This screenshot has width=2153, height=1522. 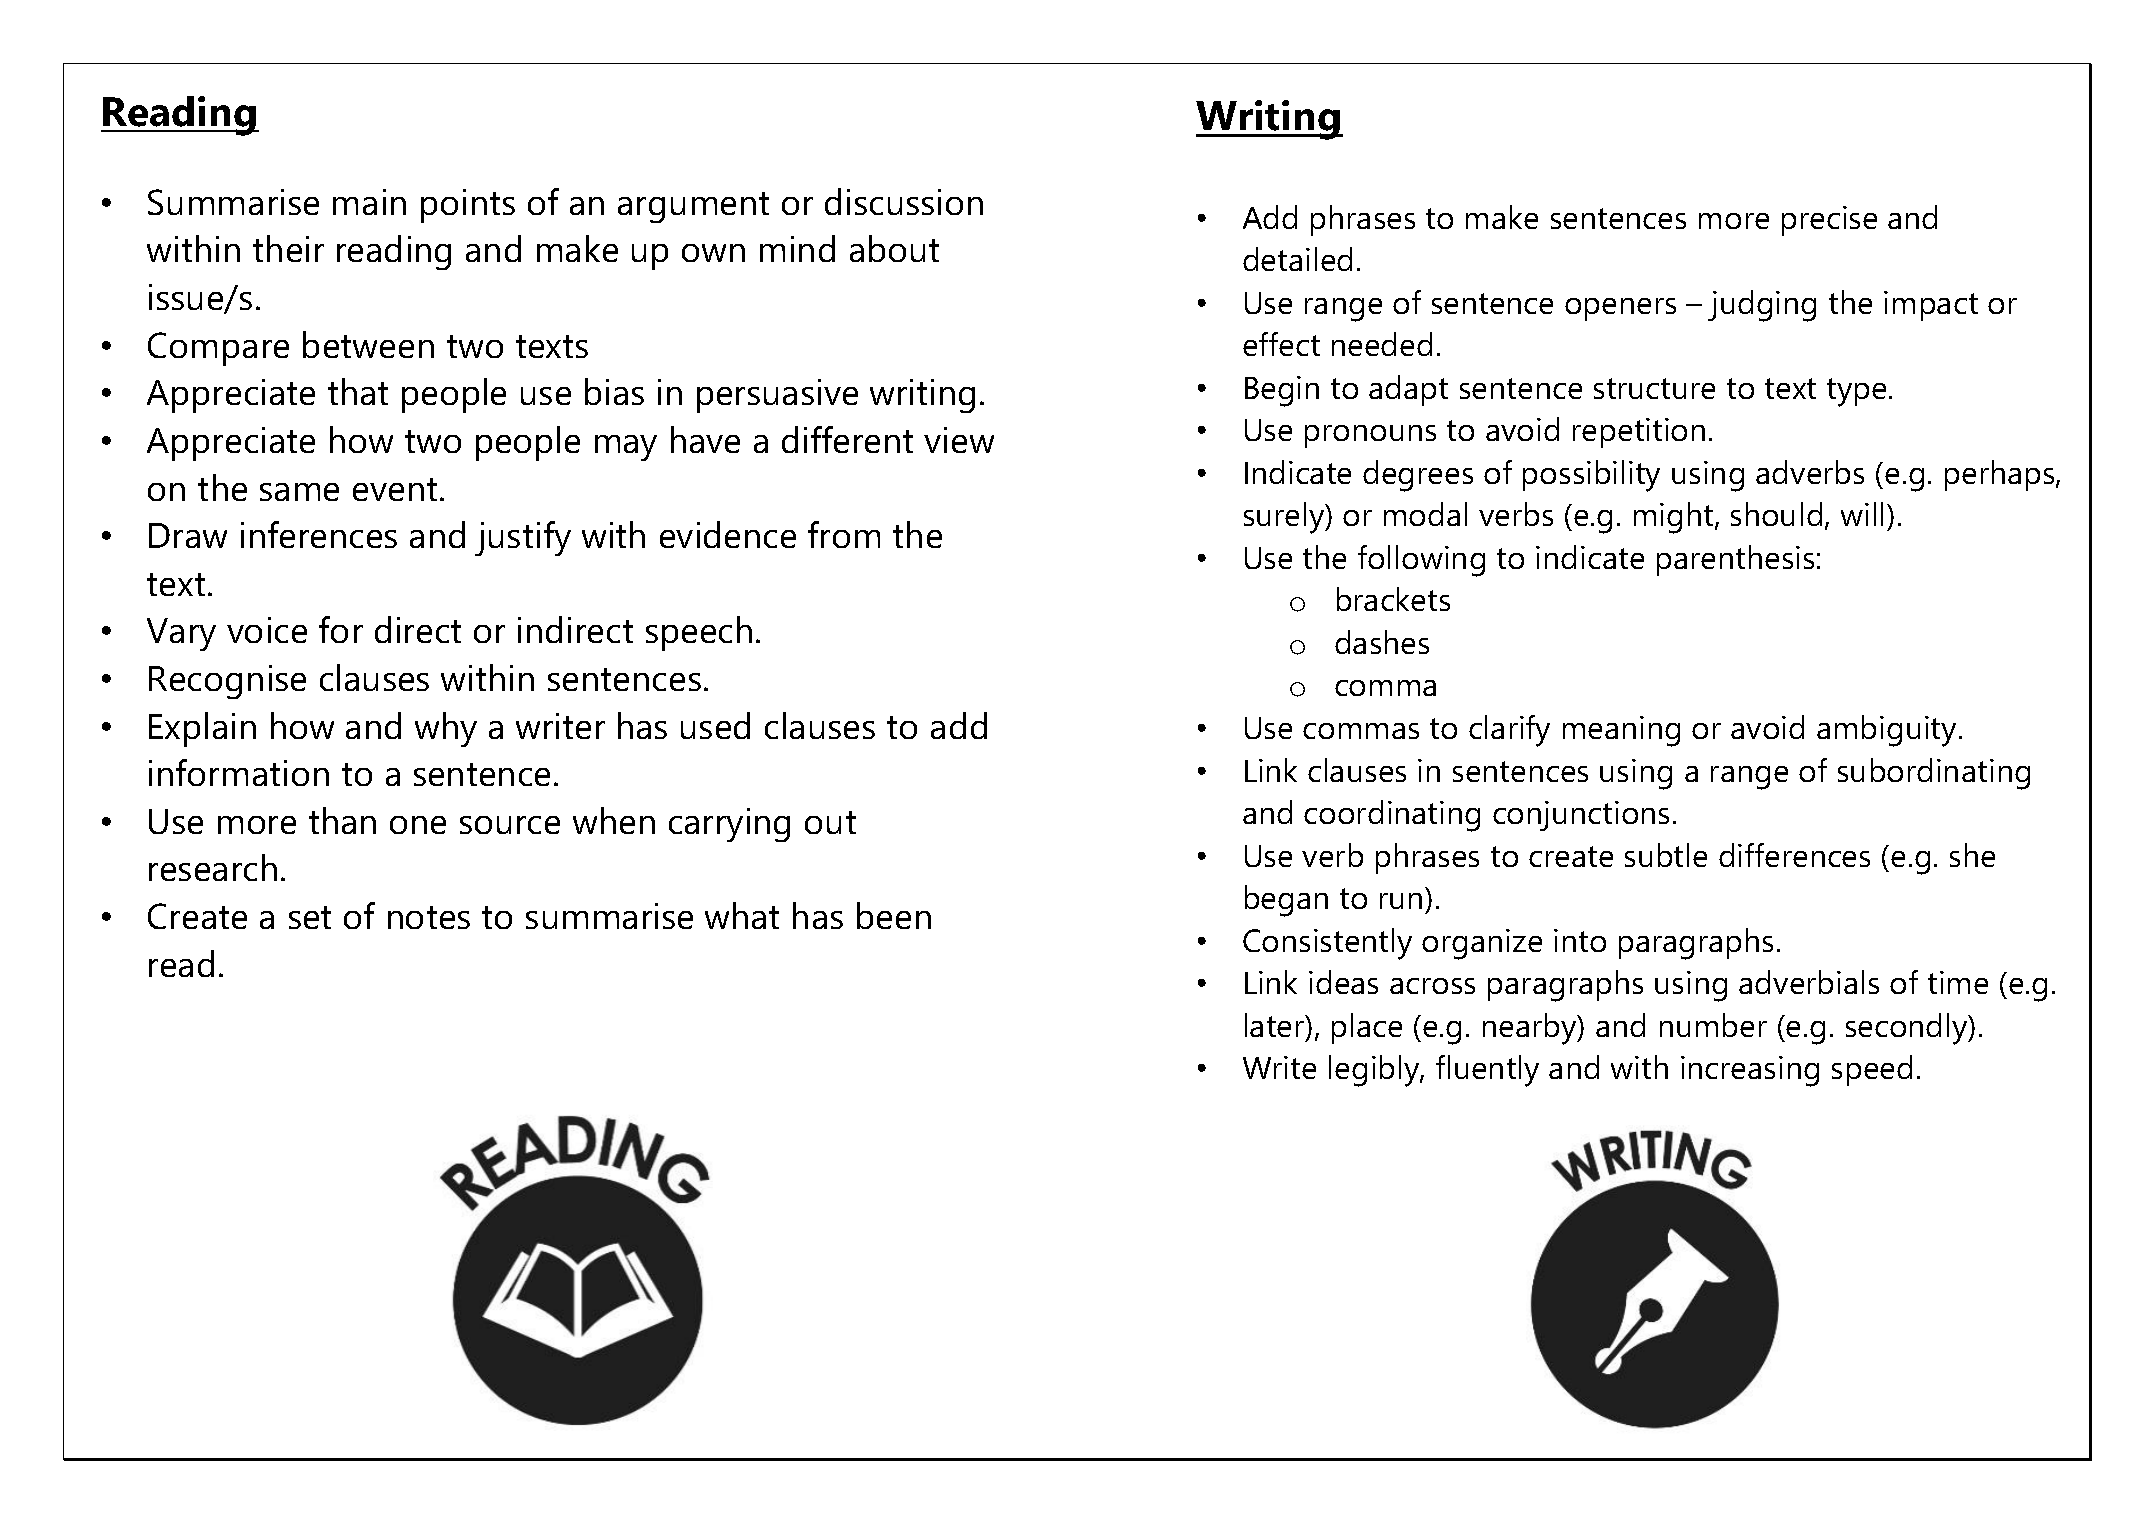 What do you see at coordinates (894, 248) in the screenshot?
I see `about` at bounding box center [894, 248].
